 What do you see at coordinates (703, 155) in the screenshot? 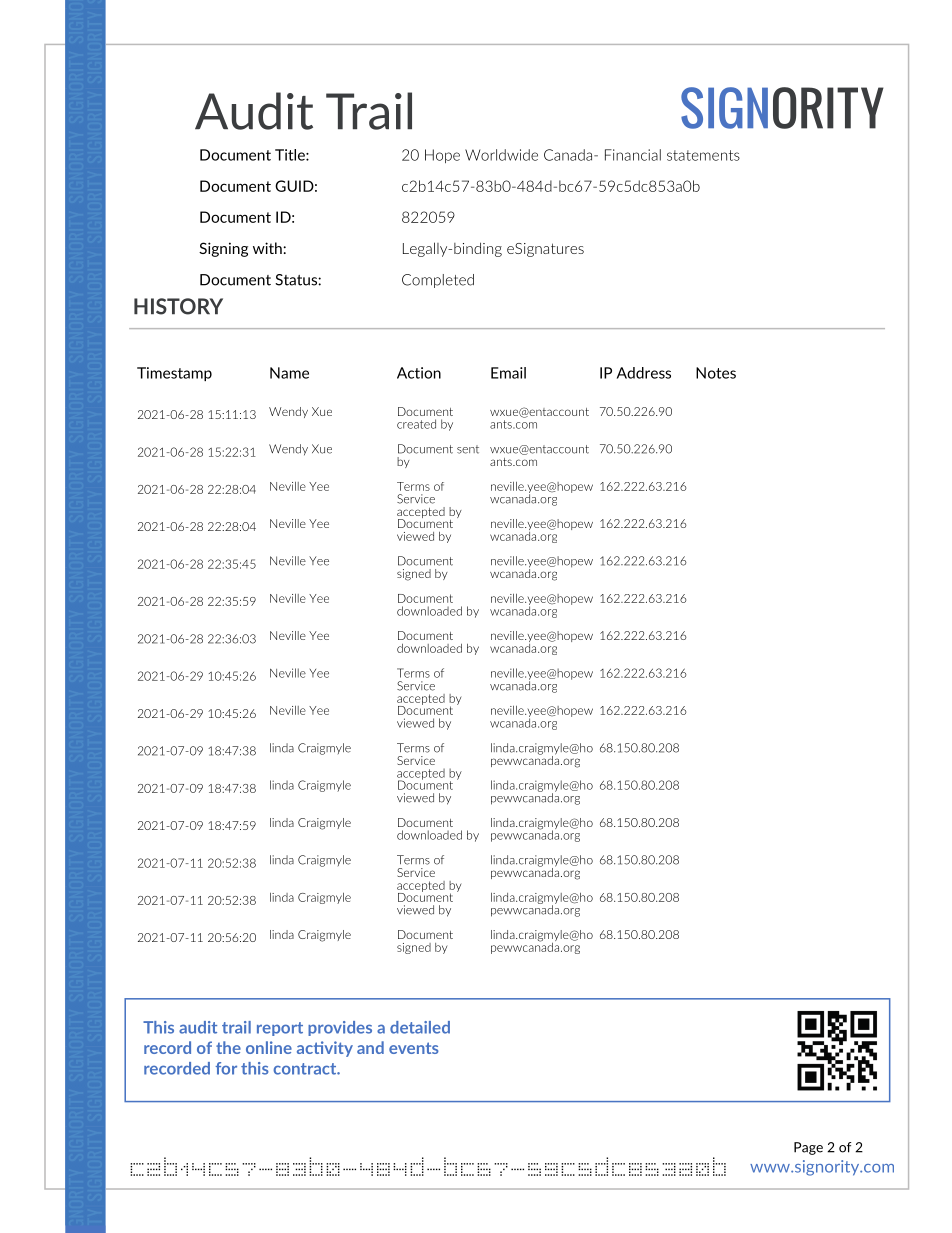
I see `statements` at bounding box center [703, 155].
